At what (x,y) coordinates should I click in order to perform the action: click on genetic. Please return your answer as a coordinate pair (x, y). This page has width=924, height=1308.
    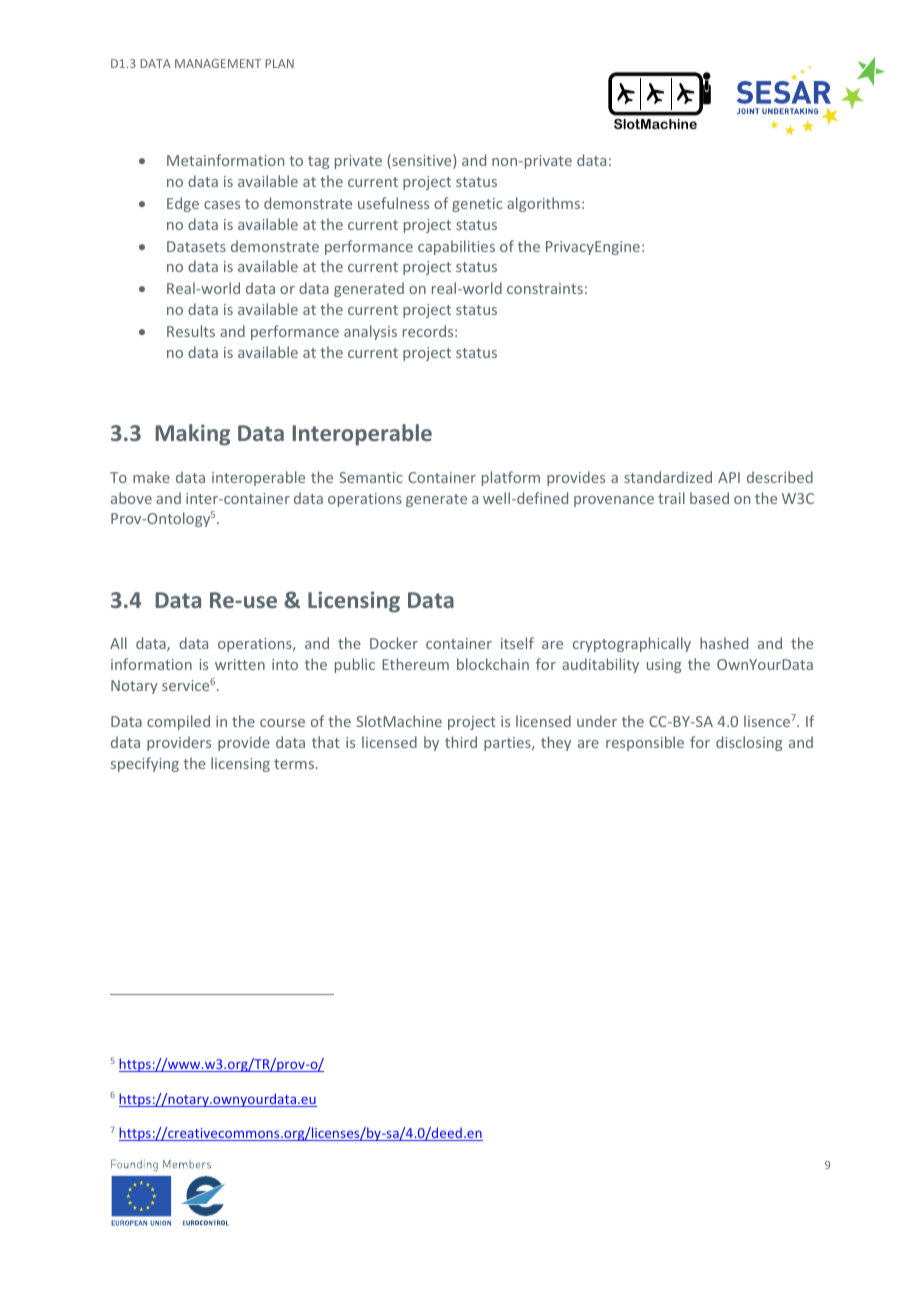
    Looking at the image, I should click on (477, 205).
